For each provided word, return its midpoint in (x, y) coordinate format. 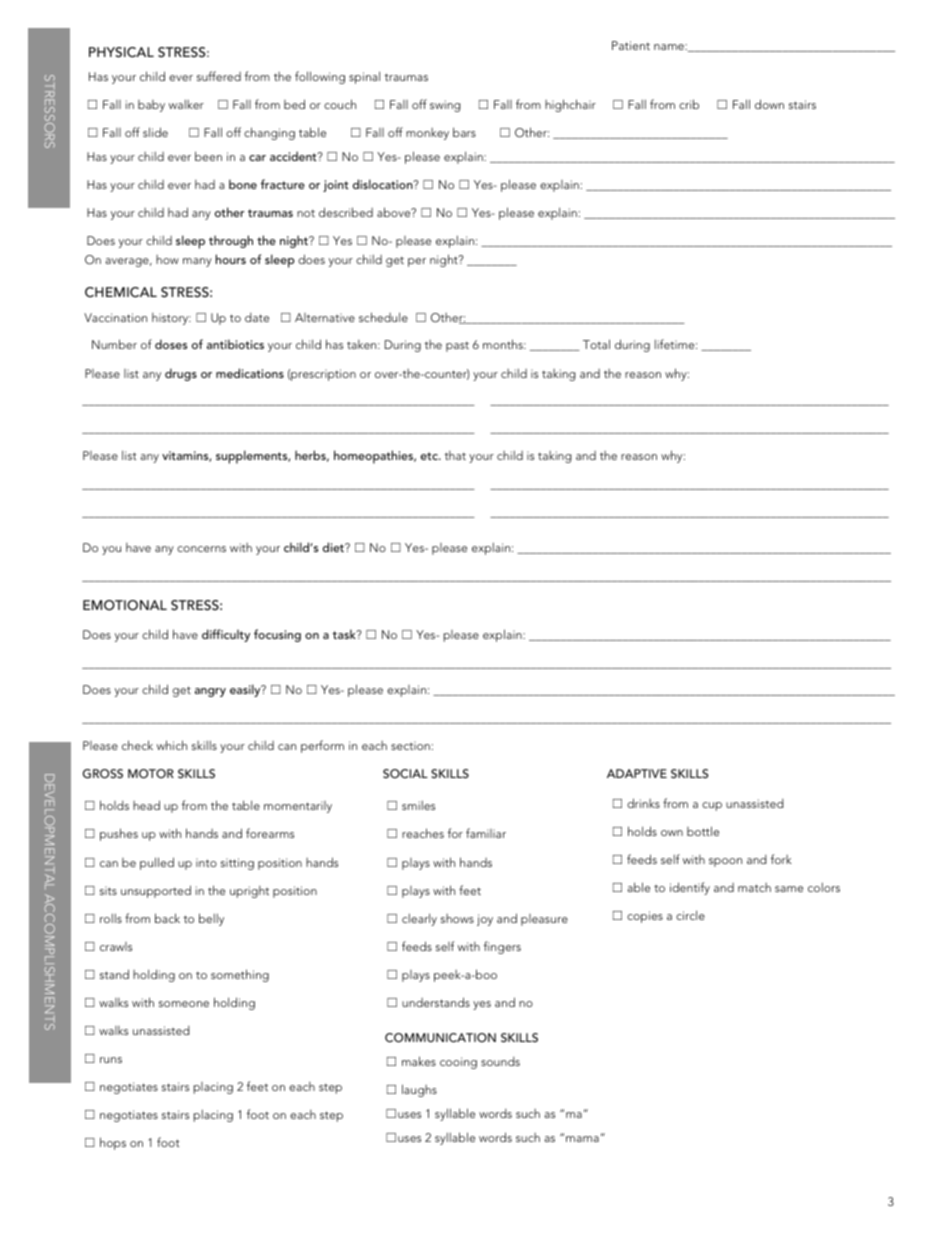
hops (113, 1143)
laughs (419, 1090)
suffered (219, 76)
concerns (201, 549)
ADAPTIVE (637, 773)
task (345, 634)
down (769, 104)
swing (445, 106)
